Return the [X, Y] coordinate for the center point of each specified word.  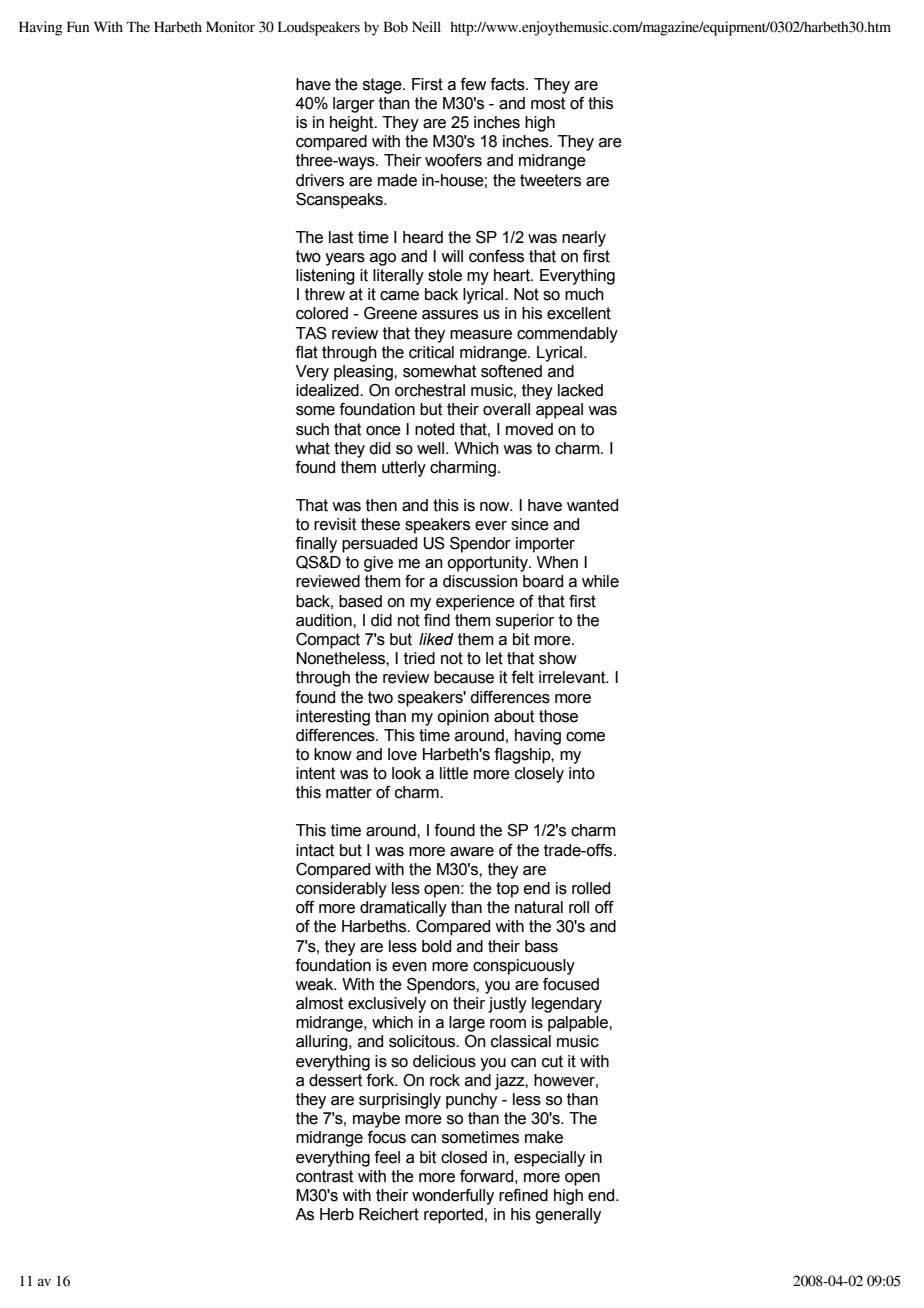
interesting [333, 718]
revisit [335, 524]
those [558, 716]
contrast [324, 1176]
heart [513, 275]
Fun [78, 27]
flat [306, 352]
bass [541, 946]
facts [508, 84]
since [530, 524]
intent [315, 773]
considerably [341, 890]
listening [325, 277]
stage [383, 86]
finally [316, 545]
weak [315, 984]
